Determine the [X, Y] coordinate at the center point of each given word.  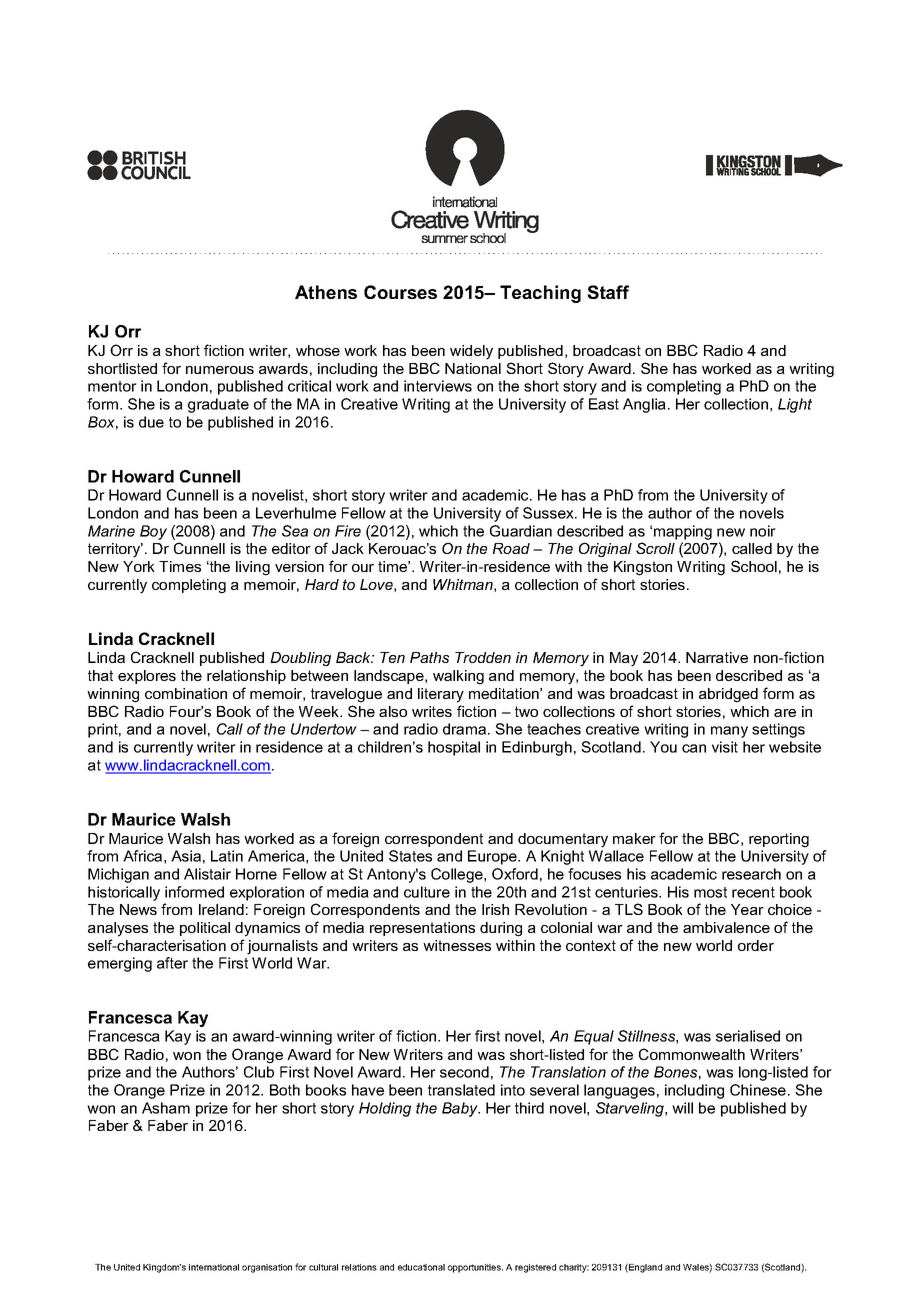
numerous [220, 370]
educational [421, 1267]
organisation [267, 1268]
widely [471, 352]
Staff [608, 292]
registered [535, 1268]
